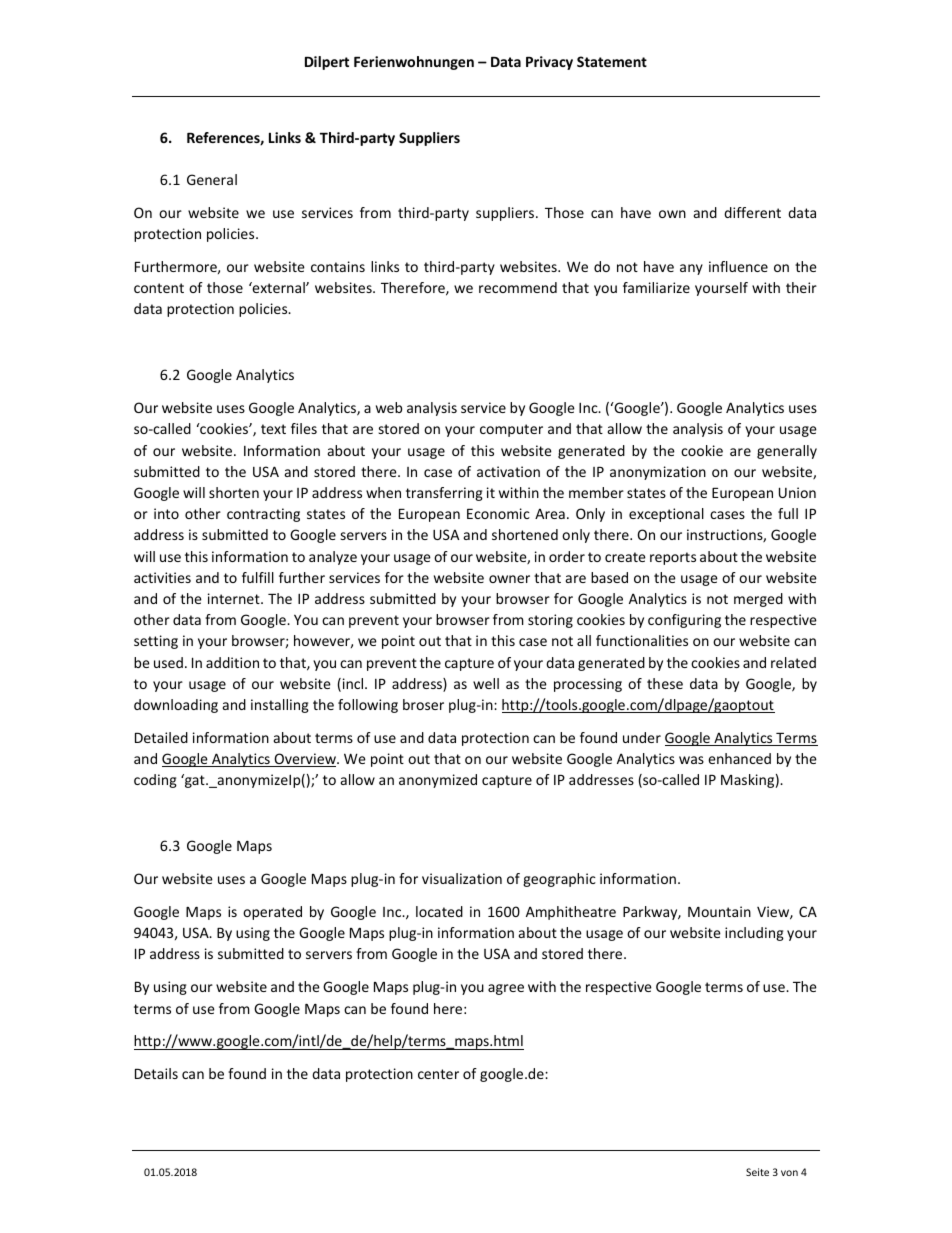 The height and width of the page is (1233, 952). What do you see at coordinates (338, 266) in the page?
I see `contains` at bounding box center [338, 266].
